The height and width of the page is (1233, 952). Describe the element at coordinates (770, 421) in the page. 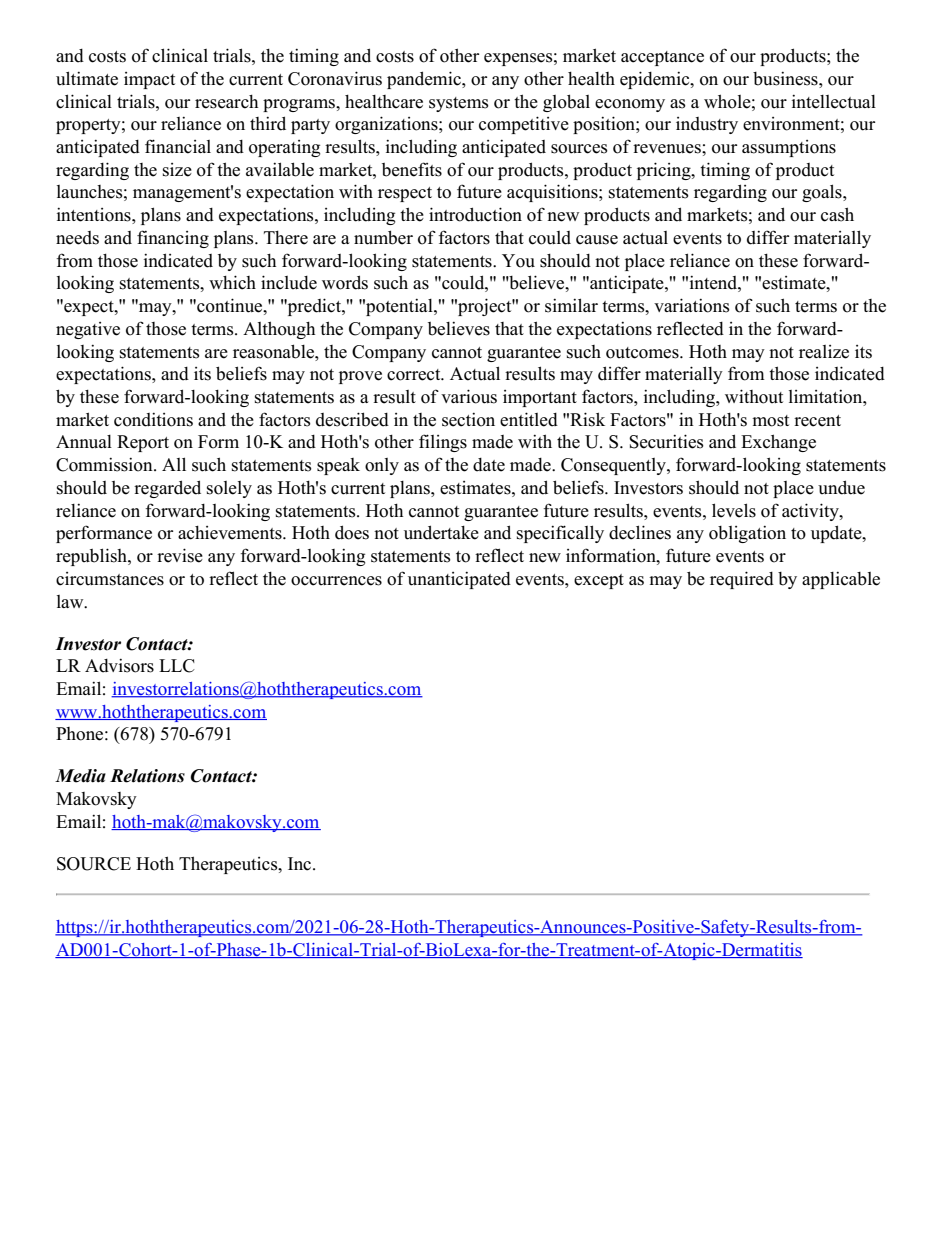

I see `most` at that location.
